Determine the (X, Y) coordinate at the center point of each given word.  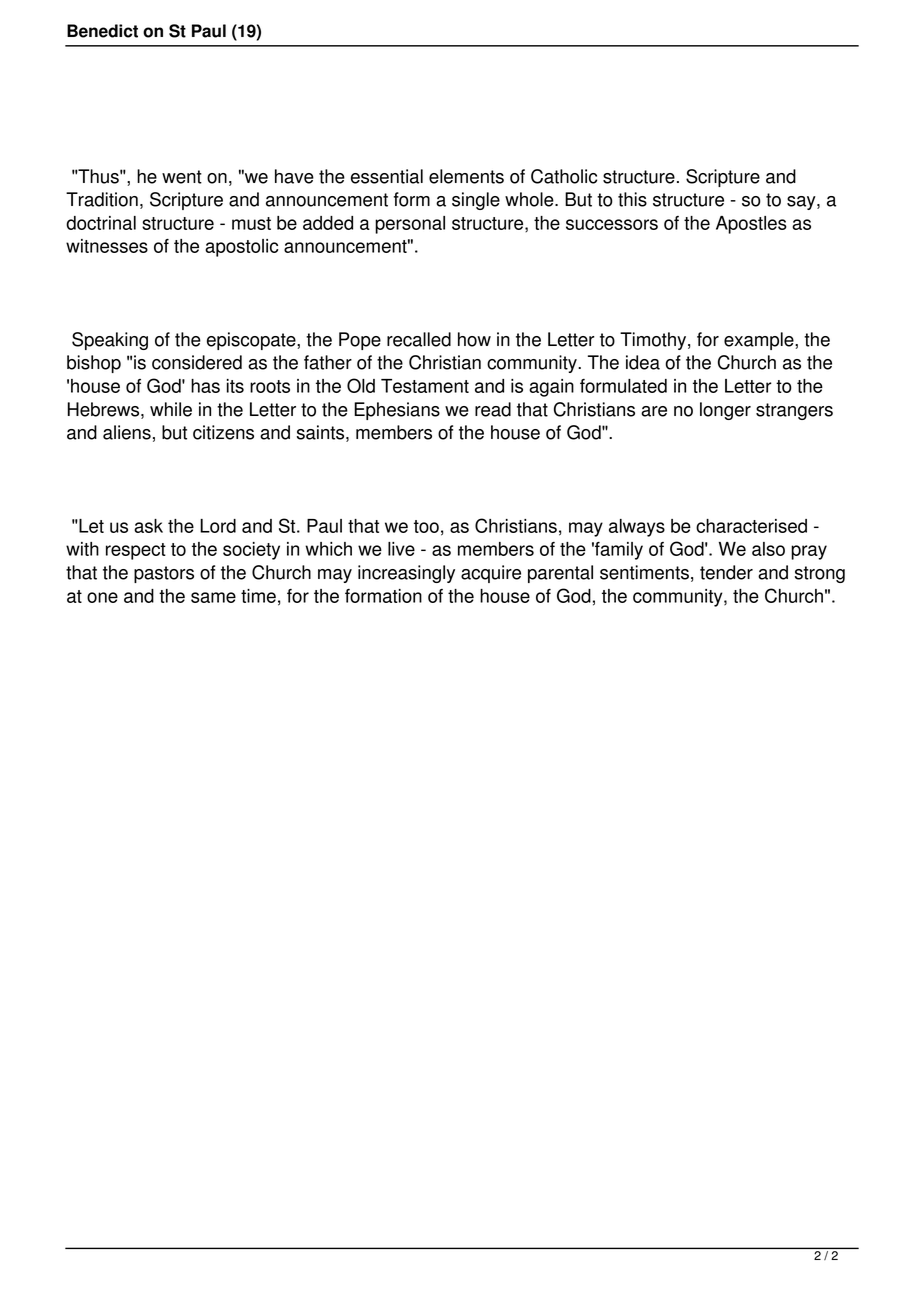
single (476, 201)
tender (726, 572)
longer (725, 411)
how (474, 339)
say (802, 203)
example (760, 341)
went (182, 177)
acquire (491, 574)
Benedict (102, 31)
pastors (164, 574)
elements (466, 176)
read (493, 409)
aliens (127, 432)
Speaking (110, 341)
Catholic (564, 176)
